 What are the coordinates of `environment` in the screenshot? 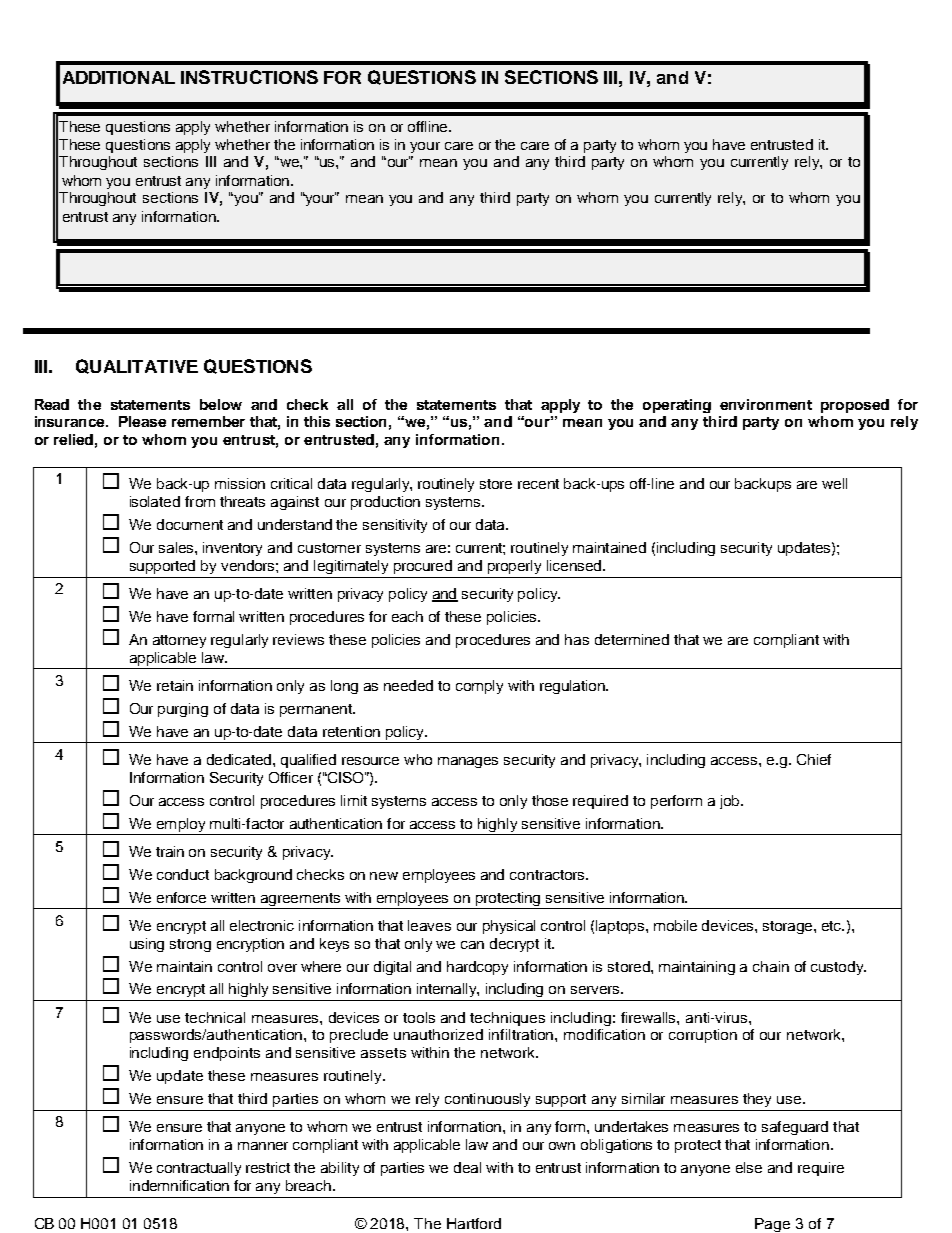 It's located at (766, 404).
